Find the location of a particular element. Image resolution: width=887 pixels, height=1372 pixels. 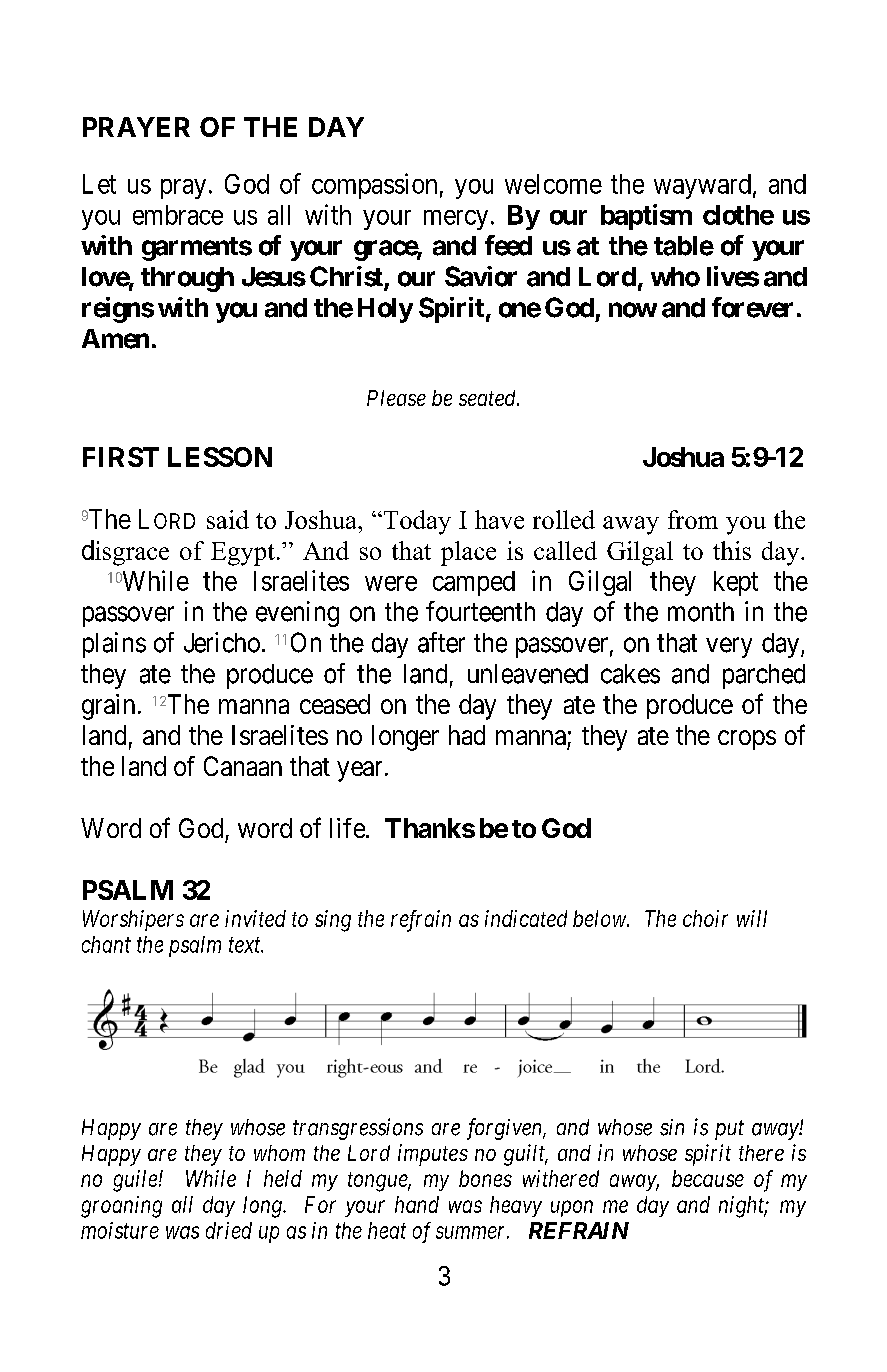

grain is located at coordinates (108, 707).
